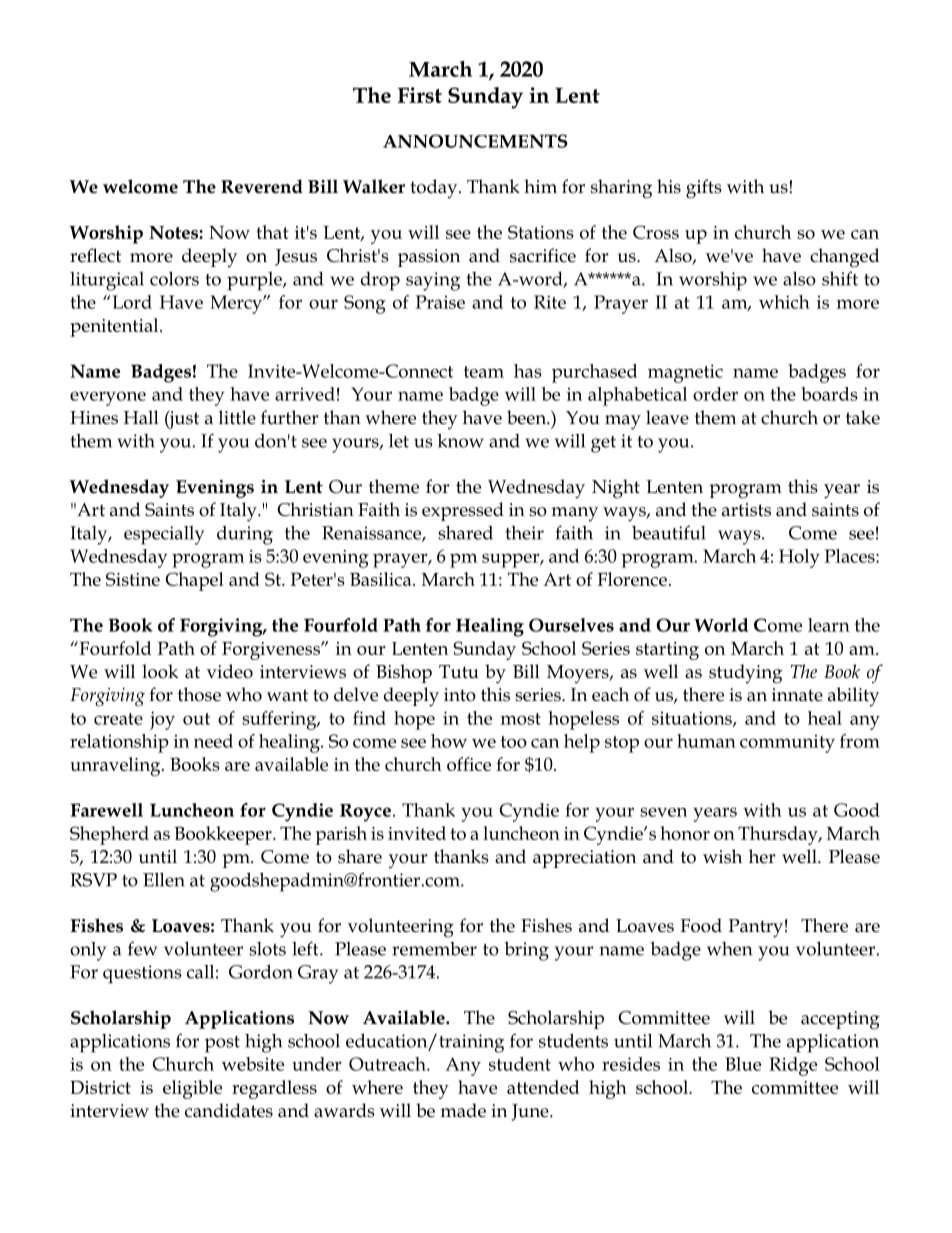  What do you see at coordinates (133, 579) in the screenshot?
I see `Sistine` at bounding box center [133, 579].
